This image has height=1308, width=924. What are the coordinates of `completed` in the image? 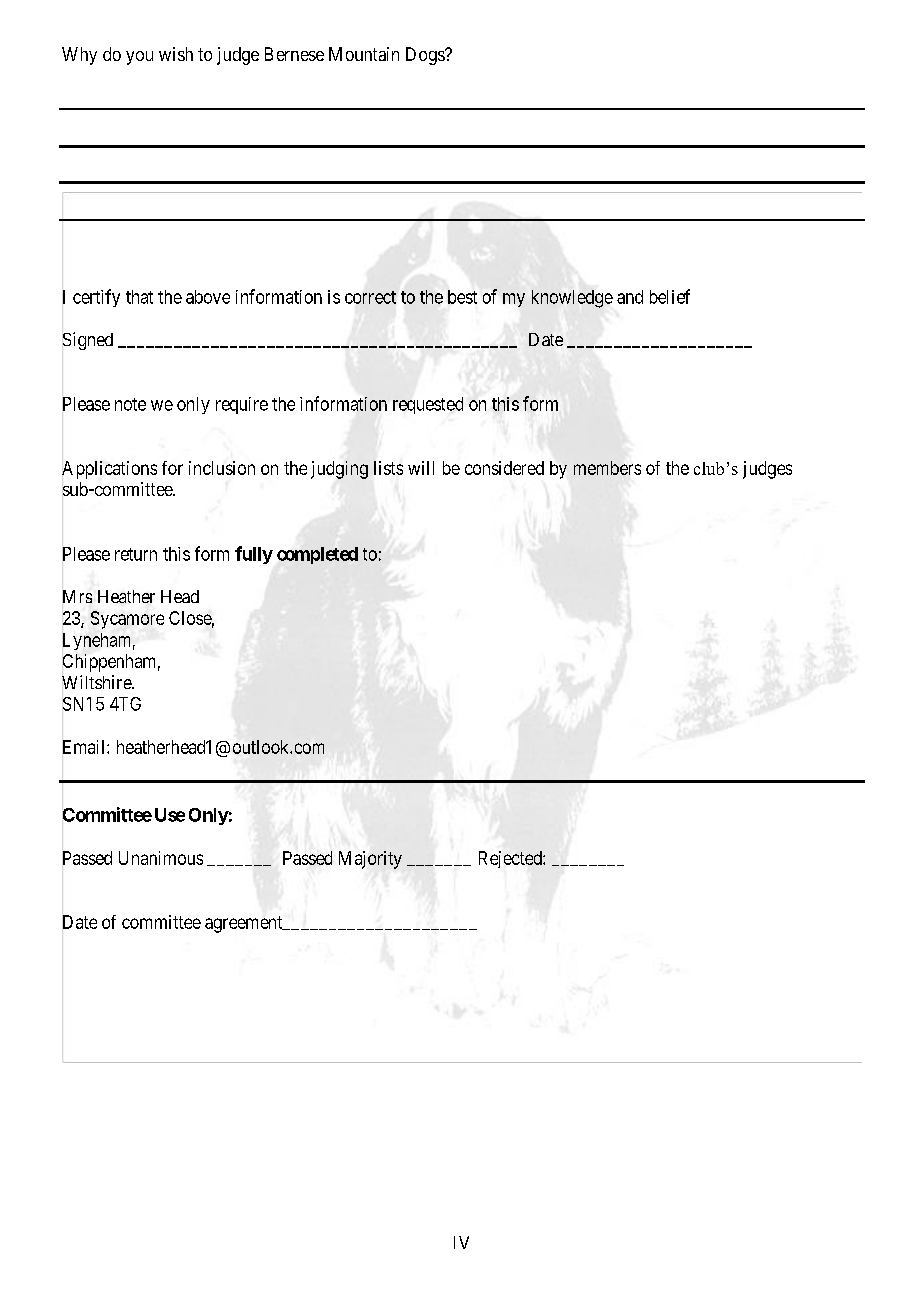 It's located at (317, 555).
